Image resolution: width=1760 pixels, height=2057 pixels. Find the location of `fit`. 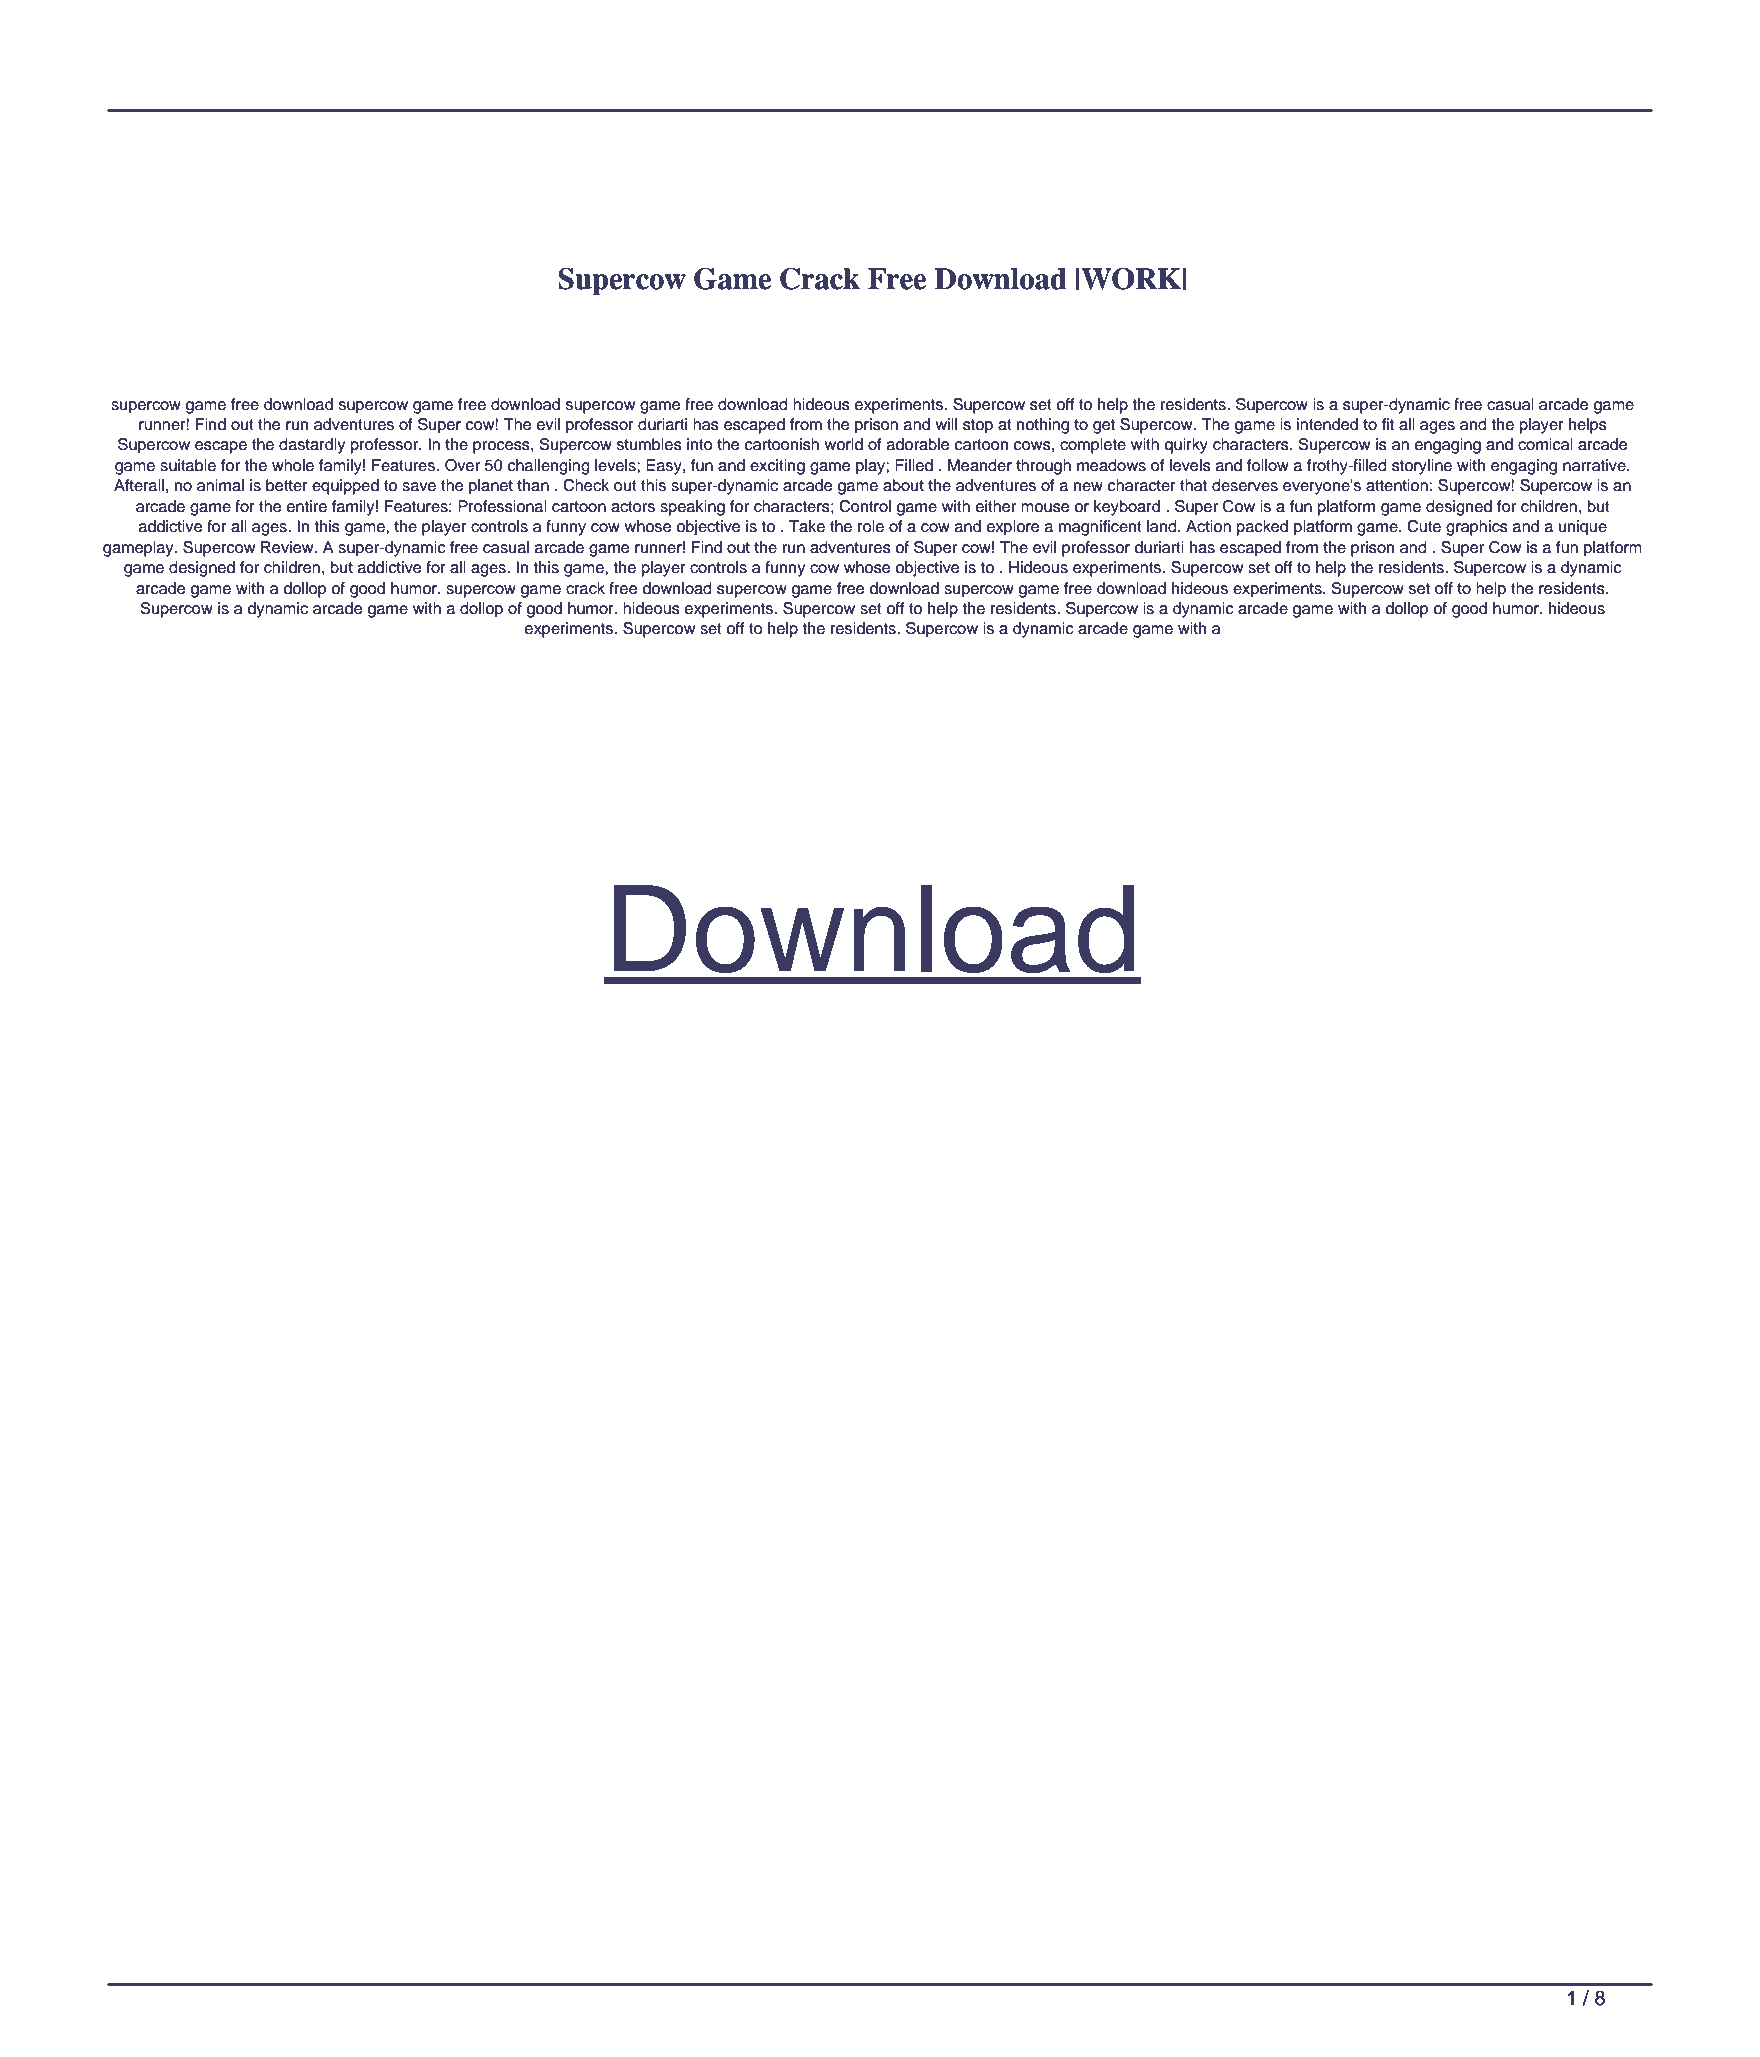

fit is located at coordinates (1388, 424).
